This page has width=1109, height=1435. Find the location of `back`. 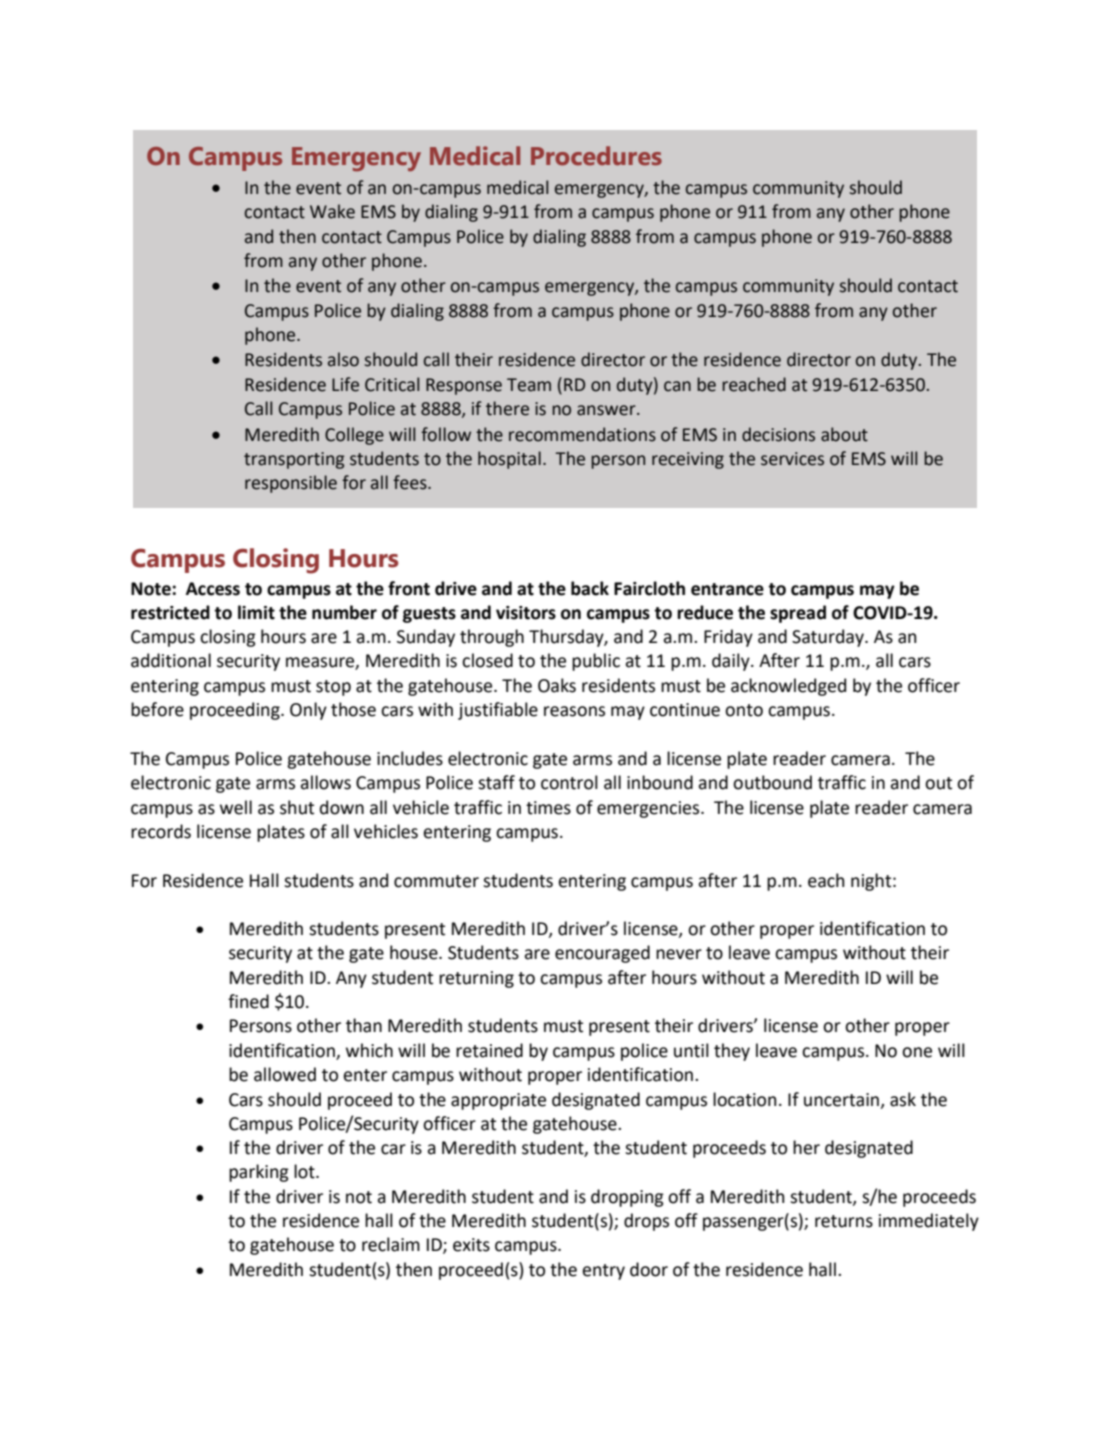

back is located at coordinates (590, 588).
